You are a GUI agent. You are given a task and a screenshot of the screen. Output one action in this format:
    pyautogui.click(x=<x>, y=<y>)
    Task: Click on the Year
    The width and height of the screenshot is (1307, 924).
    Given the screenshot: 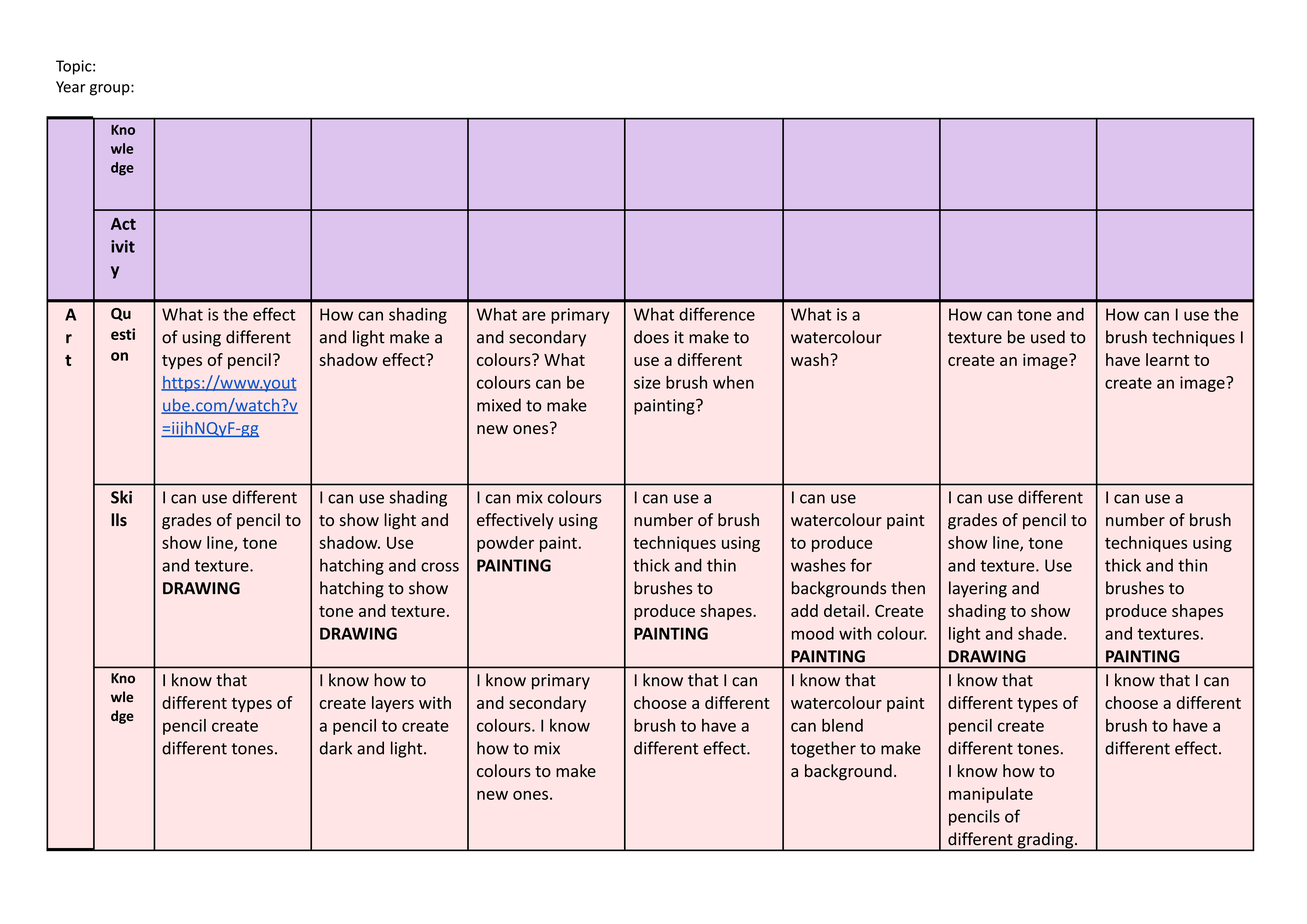 What is the action you would take?
    pyautogui.click(x=71, y=87)
